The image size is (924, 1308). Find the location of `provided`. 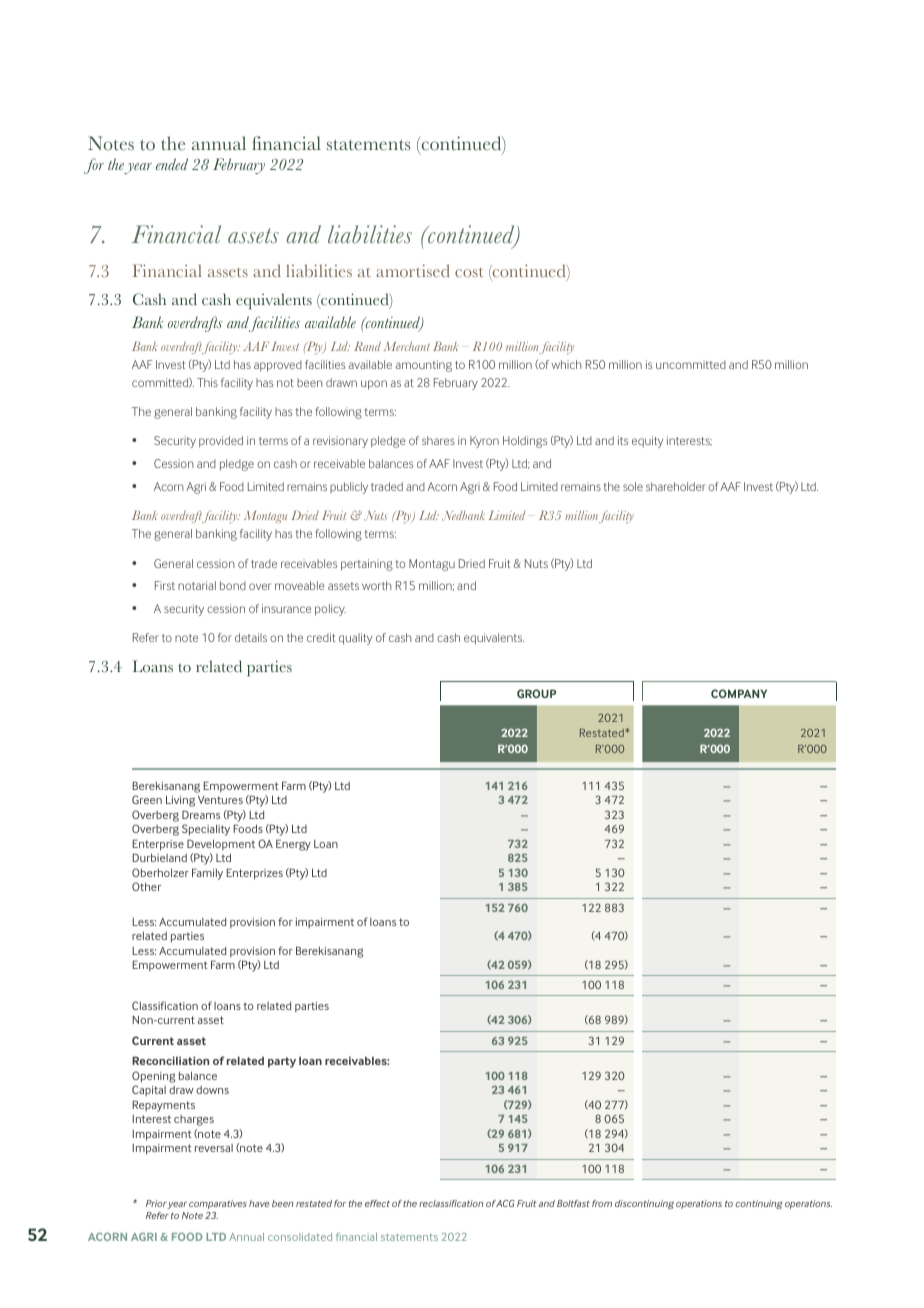

provided is located at coordinates (221, 442).
